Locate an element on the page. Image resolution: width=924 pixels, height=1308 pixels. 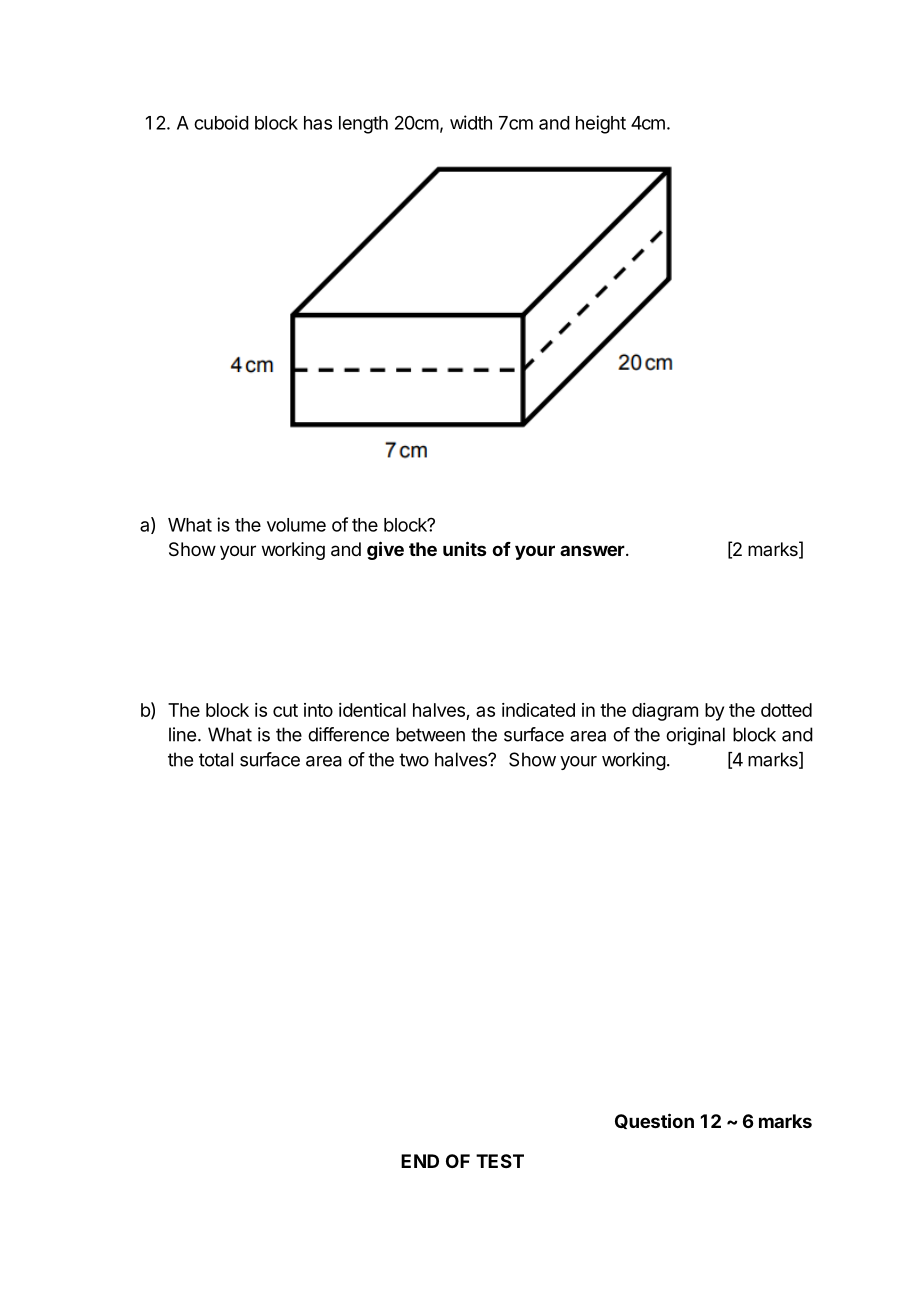
indicated is located at coordinates (538, 710).
